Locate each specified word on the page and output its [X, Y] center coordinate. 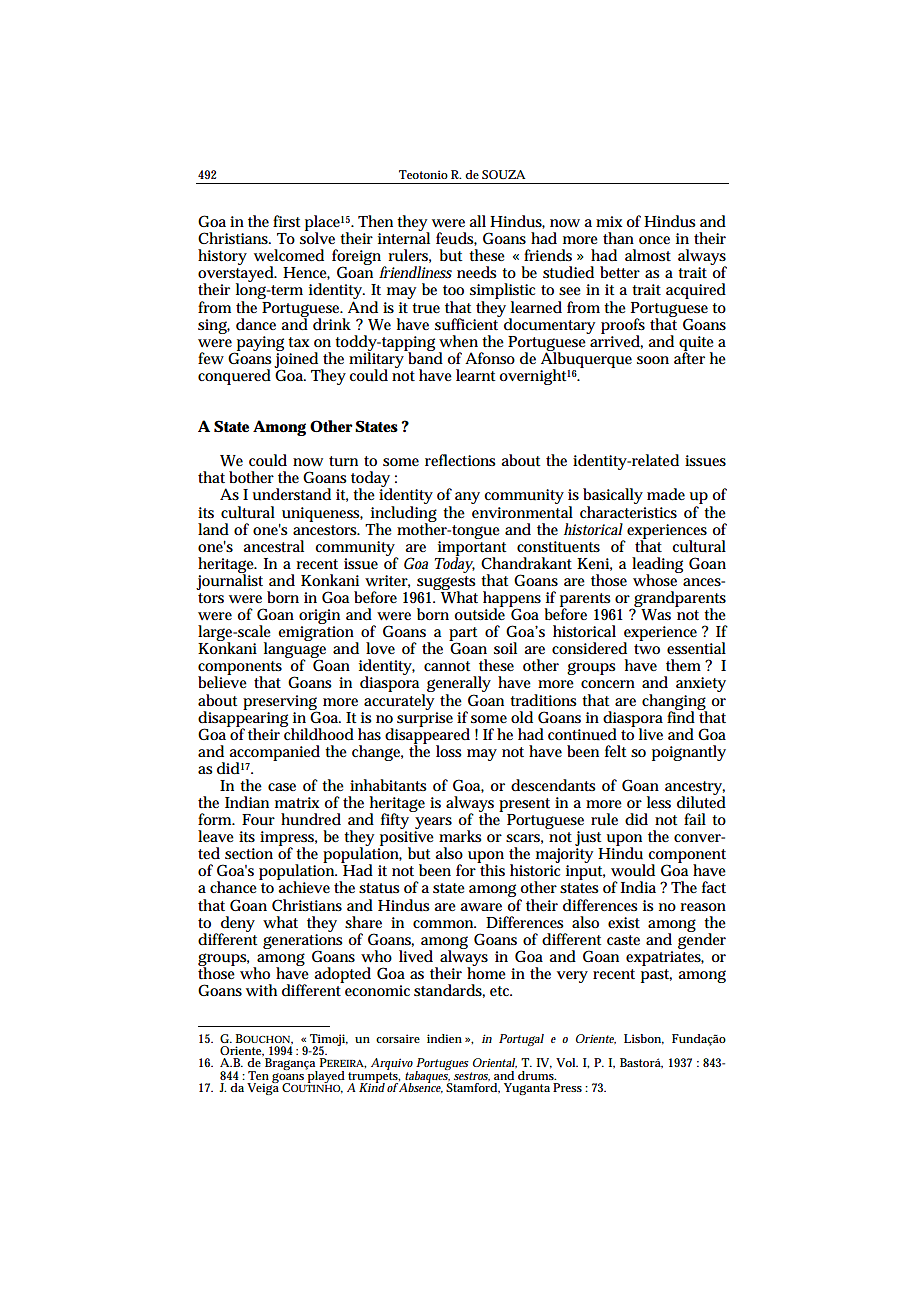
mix [609, 221]
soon [653, 360]
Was [656, 615]
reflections [460, 460]
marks [460, 836]
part [463, 635]
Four [258, 820]
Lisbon [644, 1039]
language [295, 650]
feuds [456, 239]
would [633, 870]
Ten [258, 1075]
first [286, 221]
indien [444, 1038]
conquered [234, 377]
